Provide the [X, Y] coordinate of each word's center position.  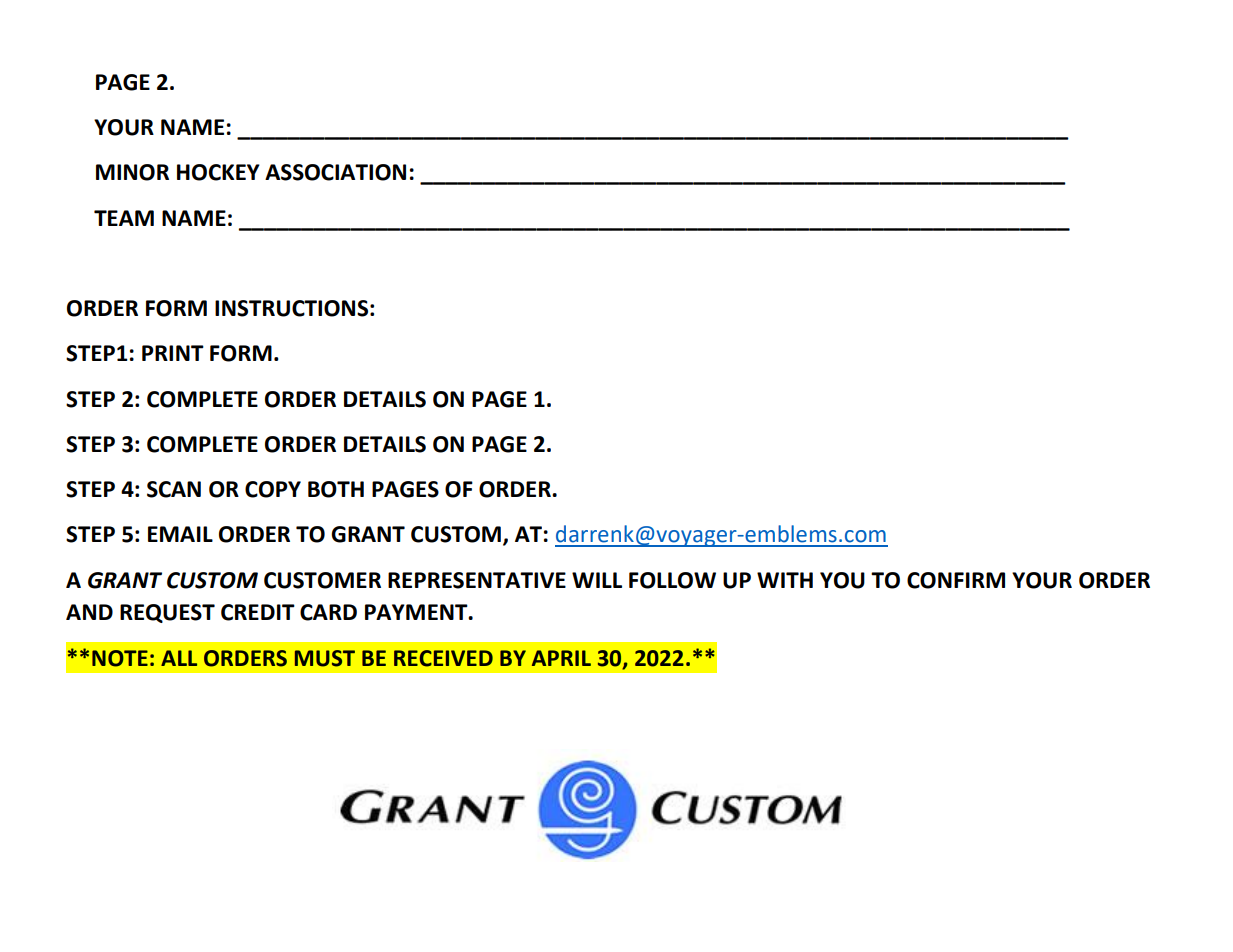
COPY [273, 489]
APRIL [561, 658]
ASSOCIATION [335, 172]
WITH [785, 580]
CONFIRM [956, 580]
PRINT [173, 353]
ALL [179, 658]
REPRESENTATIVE [477, 580]
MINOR [132, 172]
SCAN [174, 489]
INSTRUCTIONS [291, 308]
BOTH [336, 489]
